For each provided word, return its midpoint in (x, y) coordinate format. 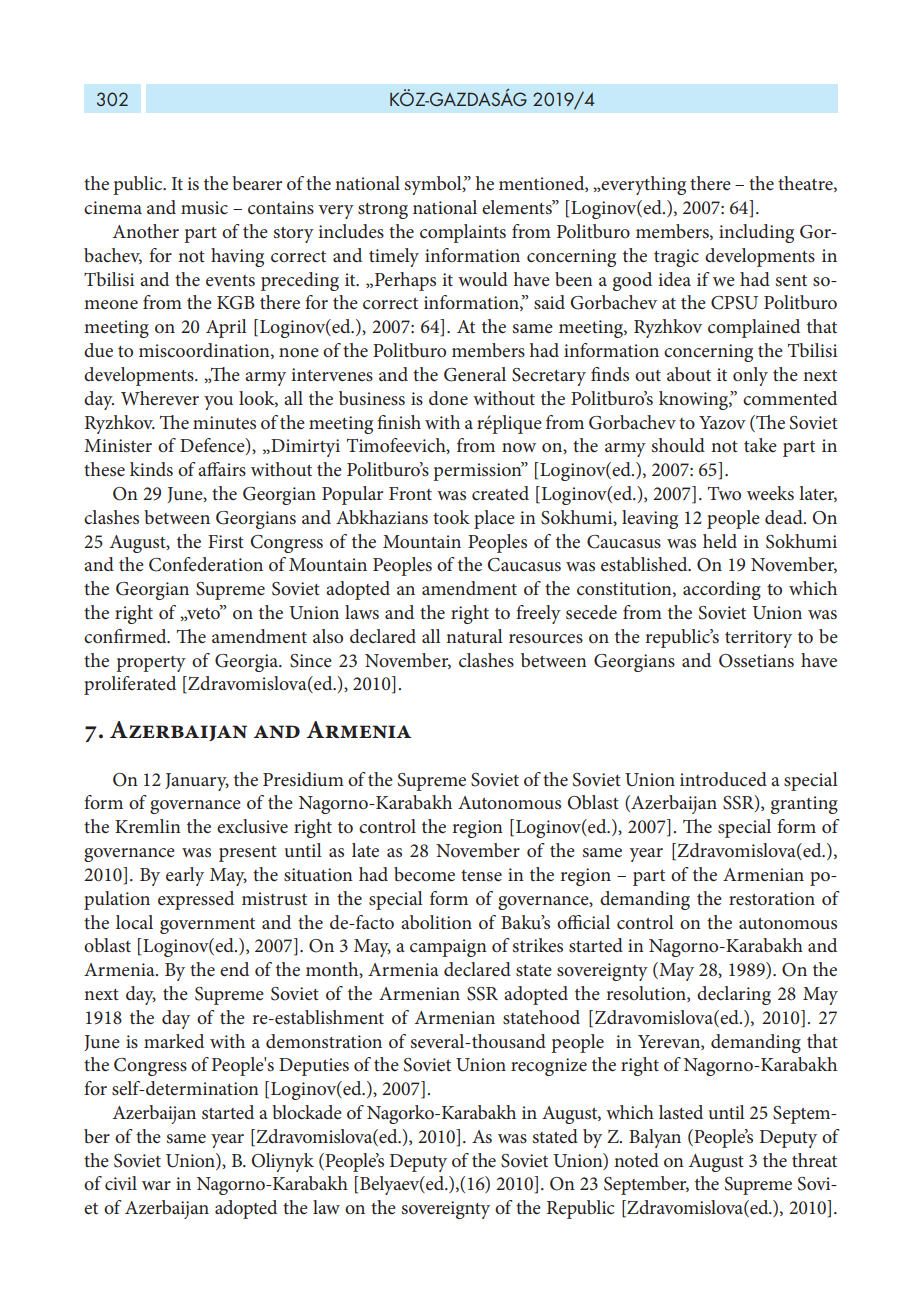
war (156, 1185)
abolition (436, 922)
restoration (772, 899)
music (204, 208)
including (756, 233)
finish (399, 422)
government (207, 926)
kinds (151, 469)
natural (474, 636)
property (151, 664)
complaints (463, 233)
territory (758, 639)
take (760, 445)
